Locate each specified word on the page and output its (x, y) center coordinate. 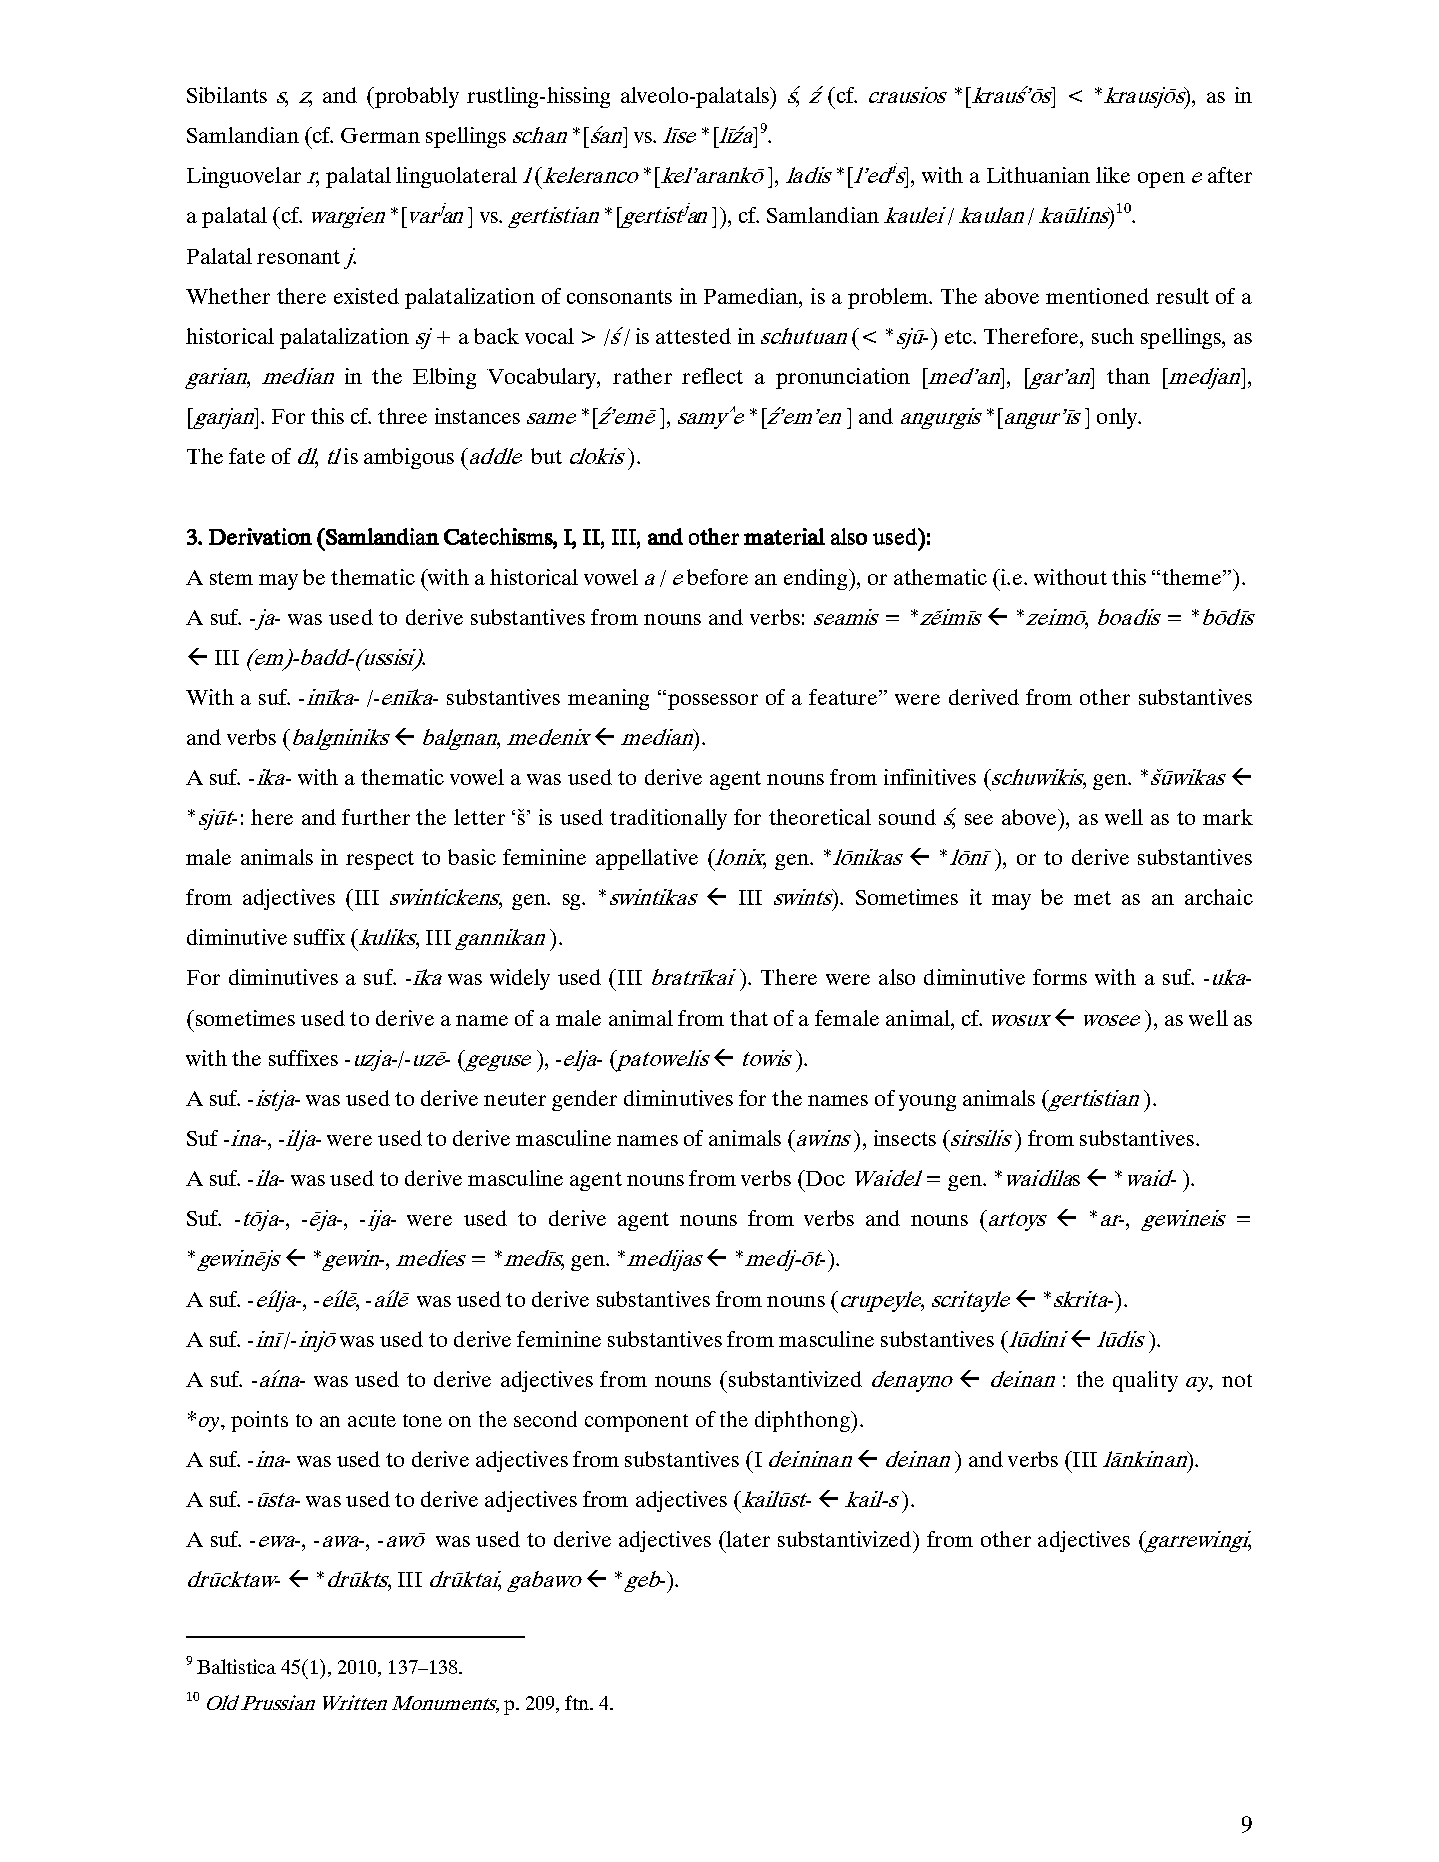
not (1237, 1380)
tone (422, 1420)
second (545, 1419)
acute (372, 1420)
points (259, 1421)
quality (1145, 1381)
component (636, 1423)
